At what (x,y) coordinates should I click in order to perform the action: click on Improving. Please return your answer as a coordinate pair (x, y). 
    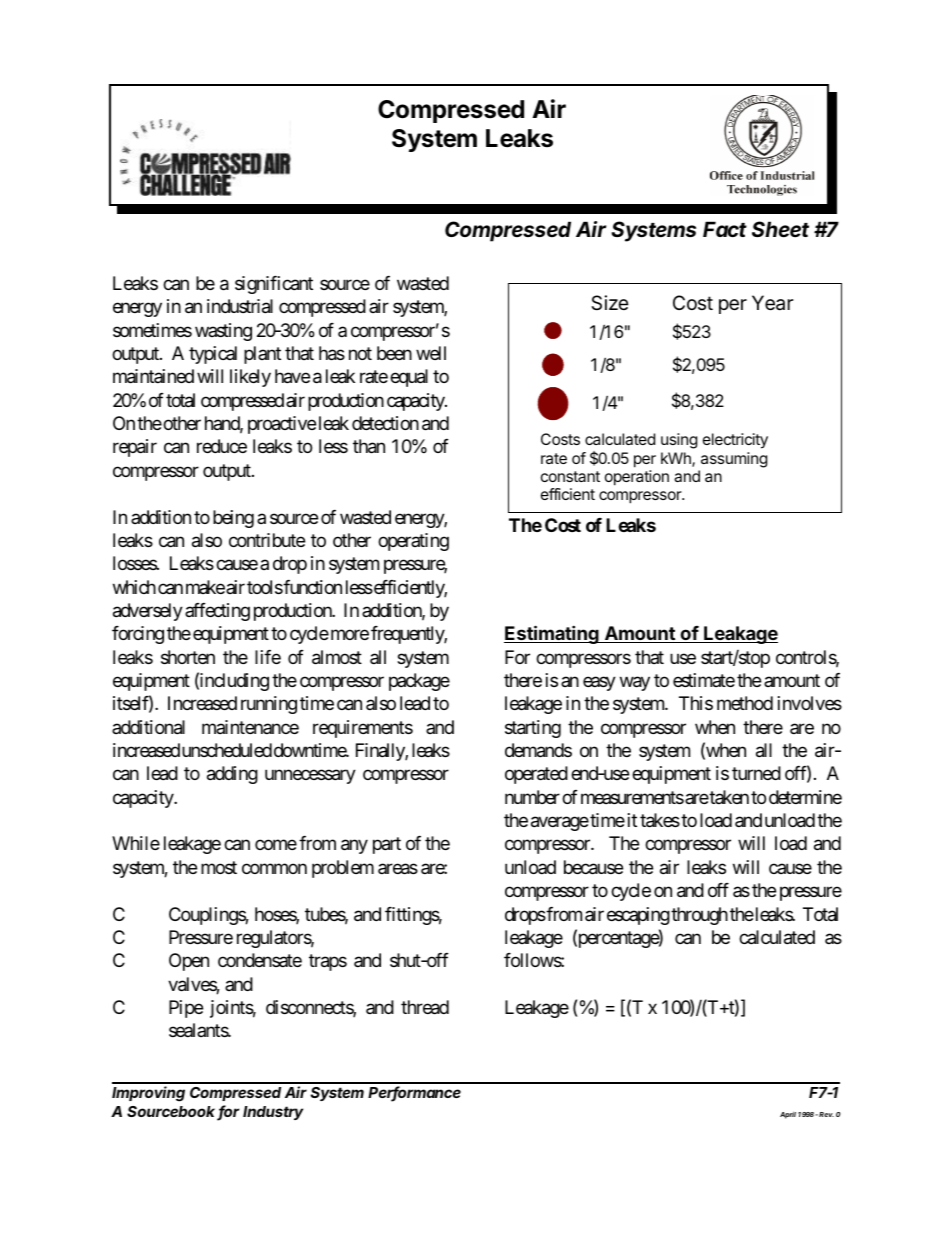
    Looking at the image, I should click on (148, 1094).
